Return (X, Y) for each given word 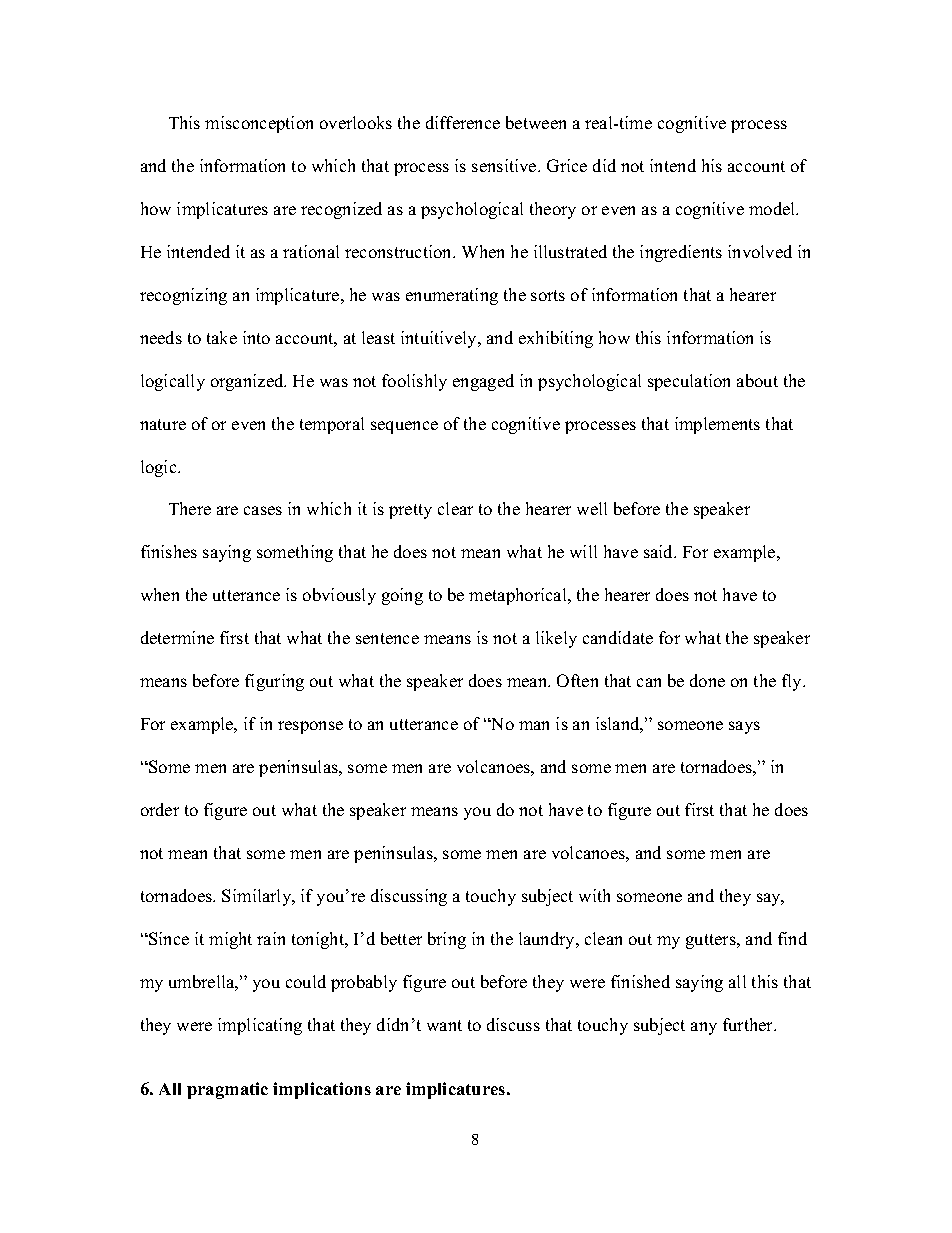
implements (717, 425)
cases (263, 510)
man (534, 725)
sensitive (505, 165)
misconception (259, 124)
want (444, 1025)
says (744, 727)
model (773, 208)
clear (455, 508)
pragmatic (227, 1090)
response (310, 727)
